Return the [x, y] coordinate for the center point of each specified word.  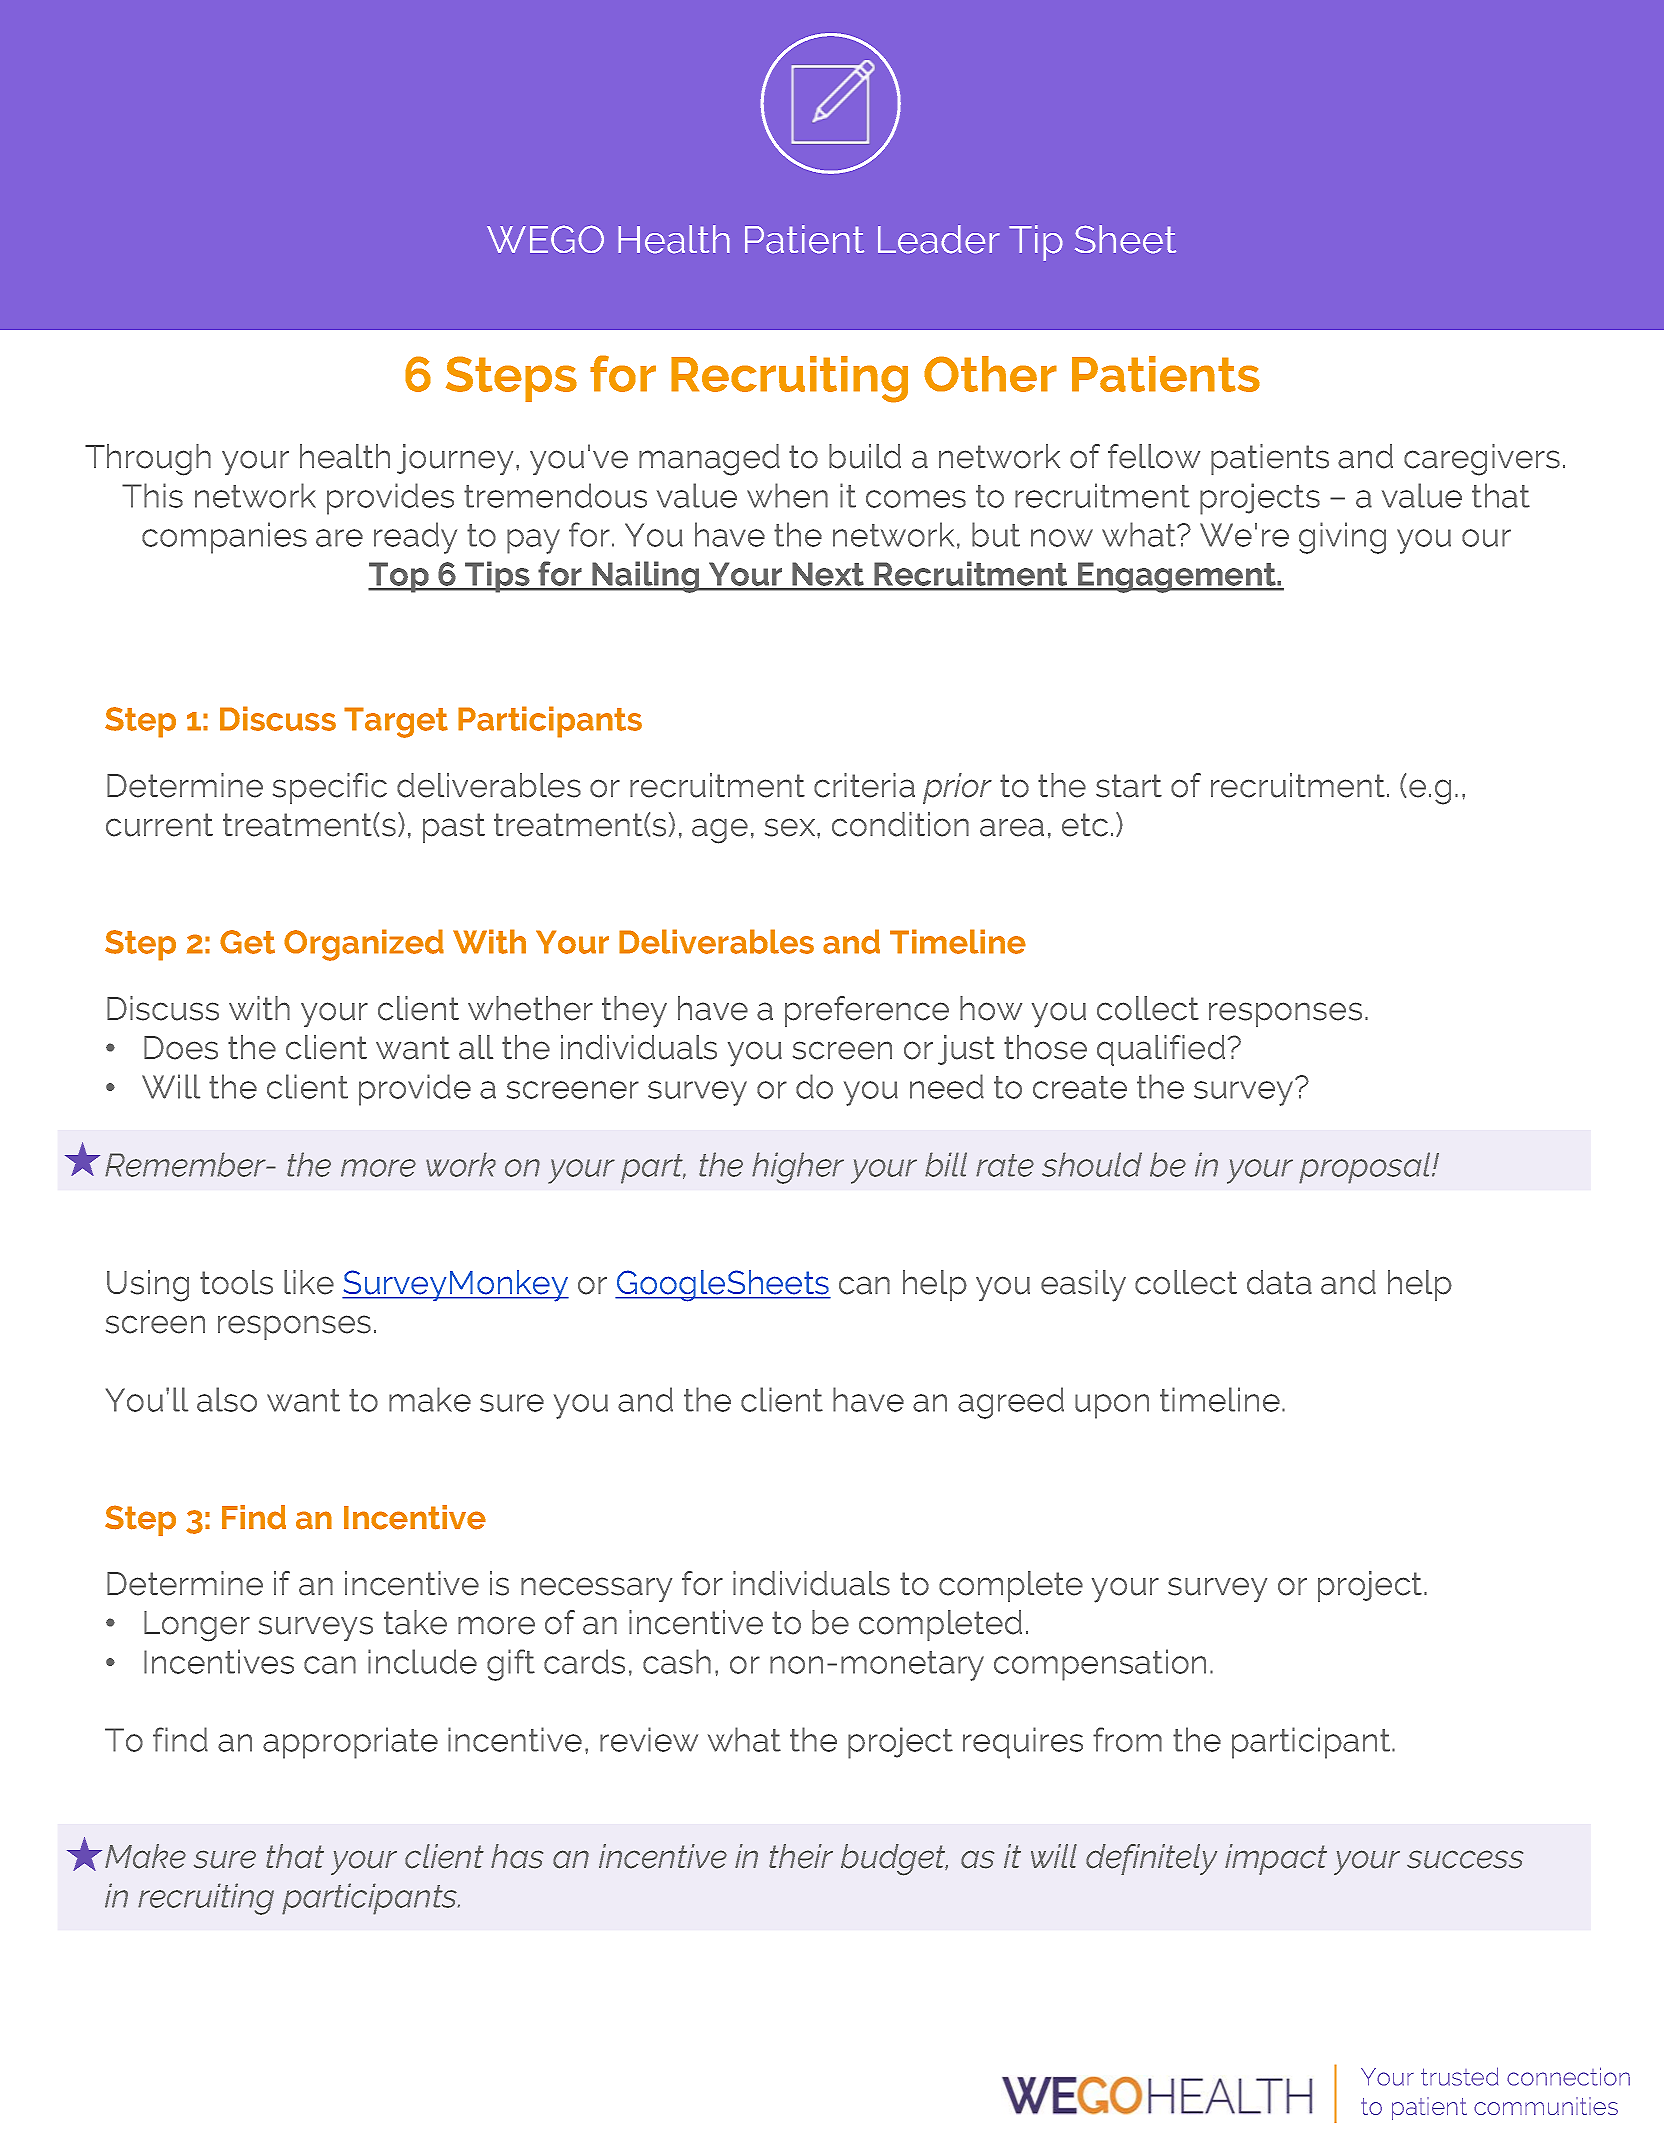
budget [894, 1860]
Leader [939, 239]
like [309, 1282]
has [517, 1856]
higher [798, 1168]
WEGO [545, 239]
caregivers [1482, 460]
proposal [1366, 1168]
